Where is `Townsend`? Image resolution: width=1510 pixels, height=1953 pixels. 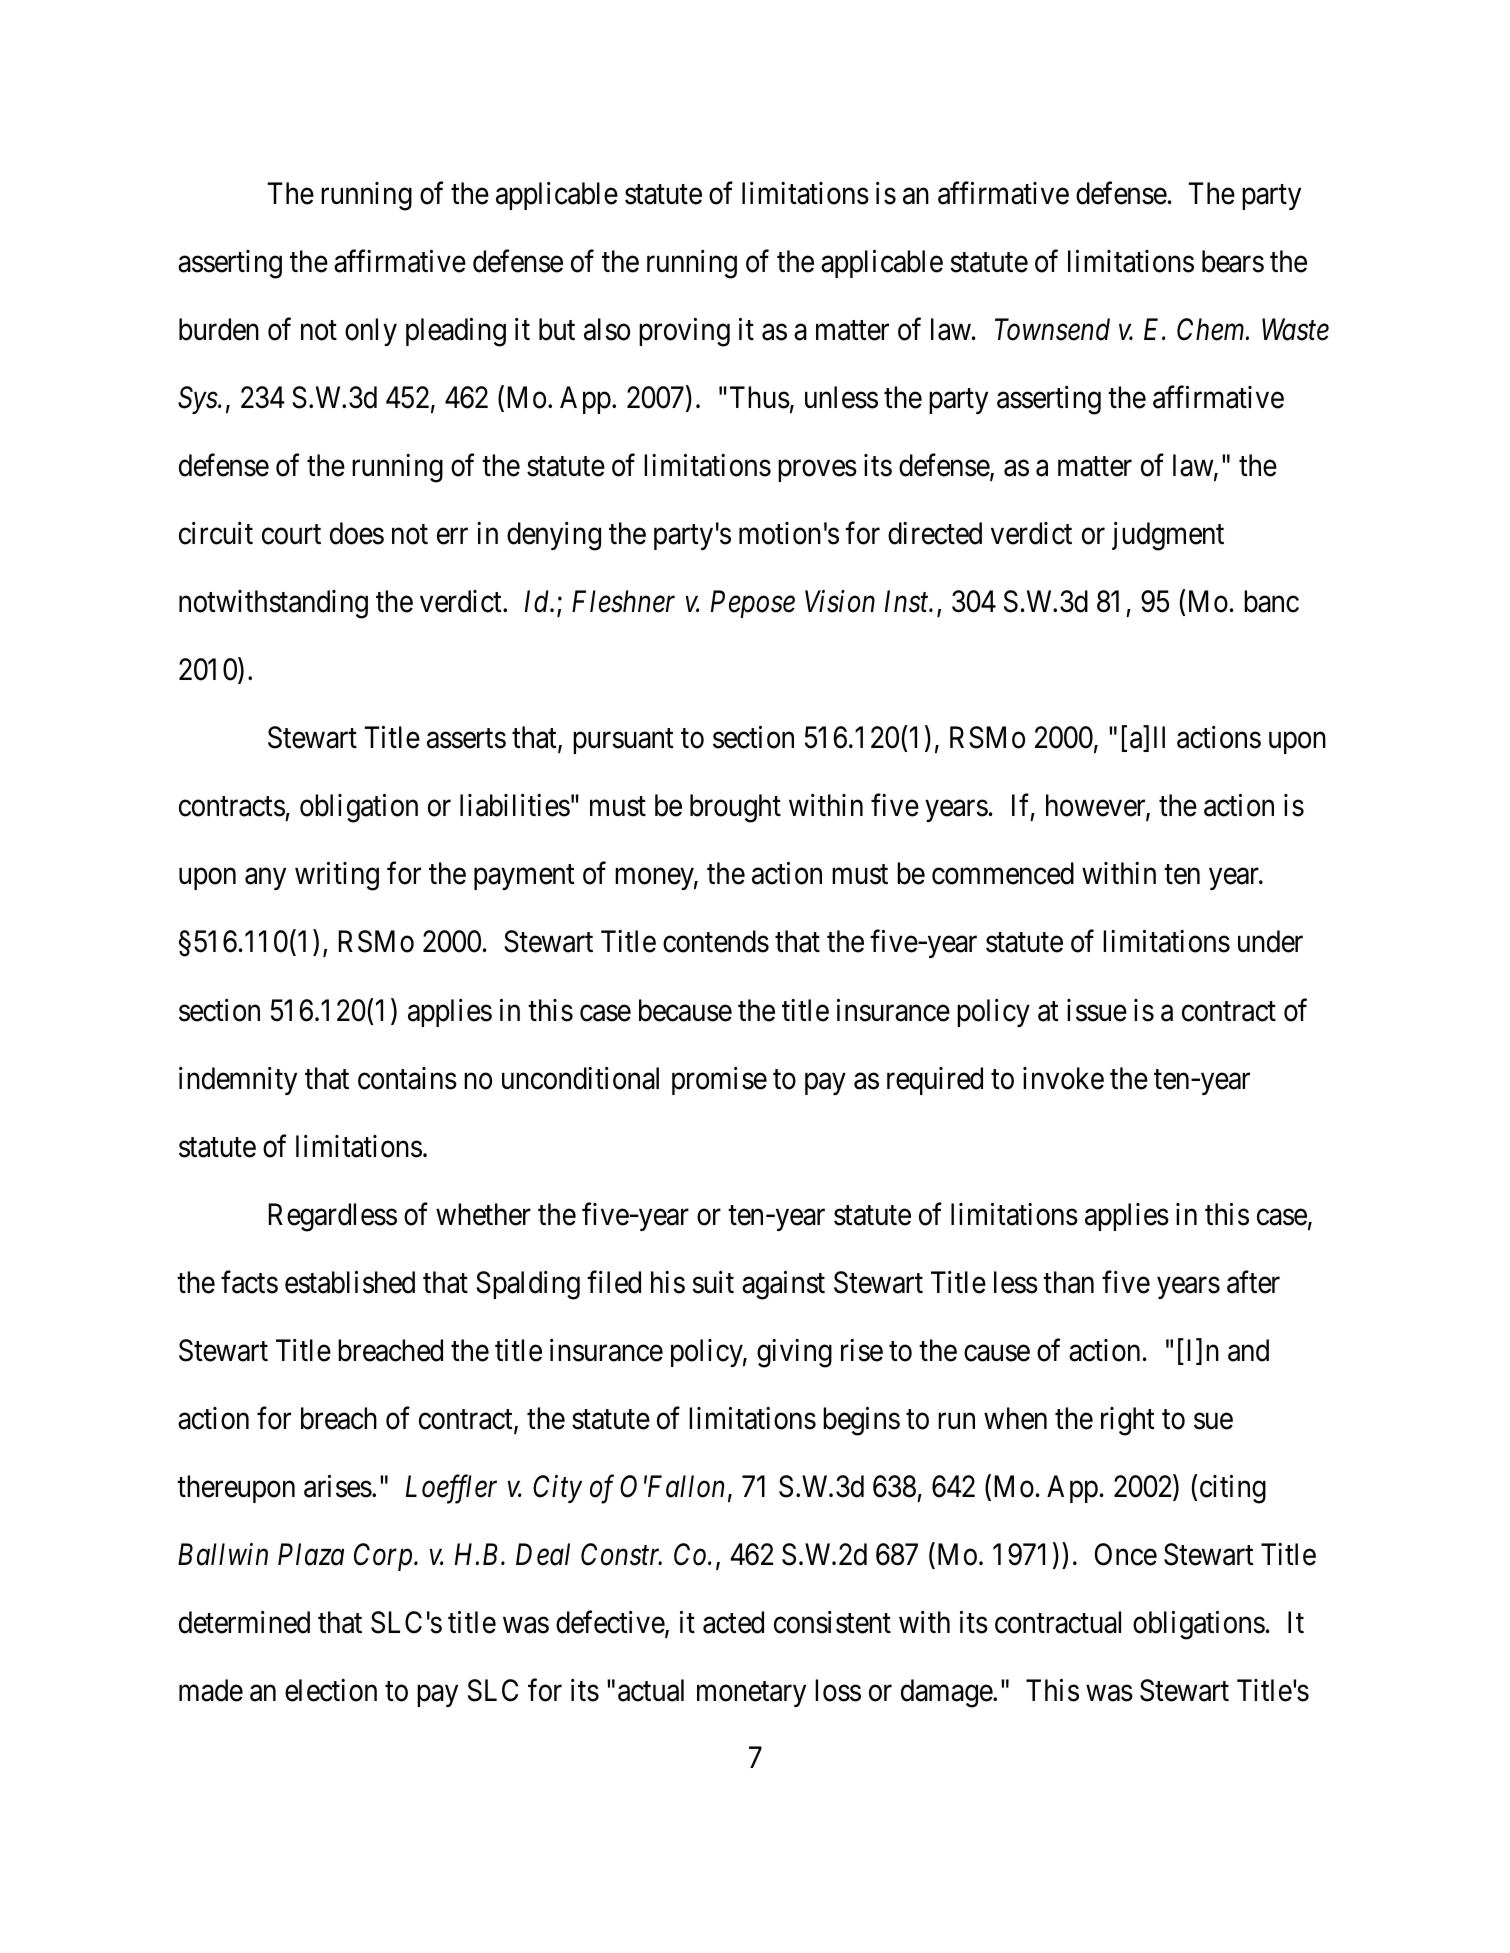 Townsend is located at coordinates (1052, 329).
